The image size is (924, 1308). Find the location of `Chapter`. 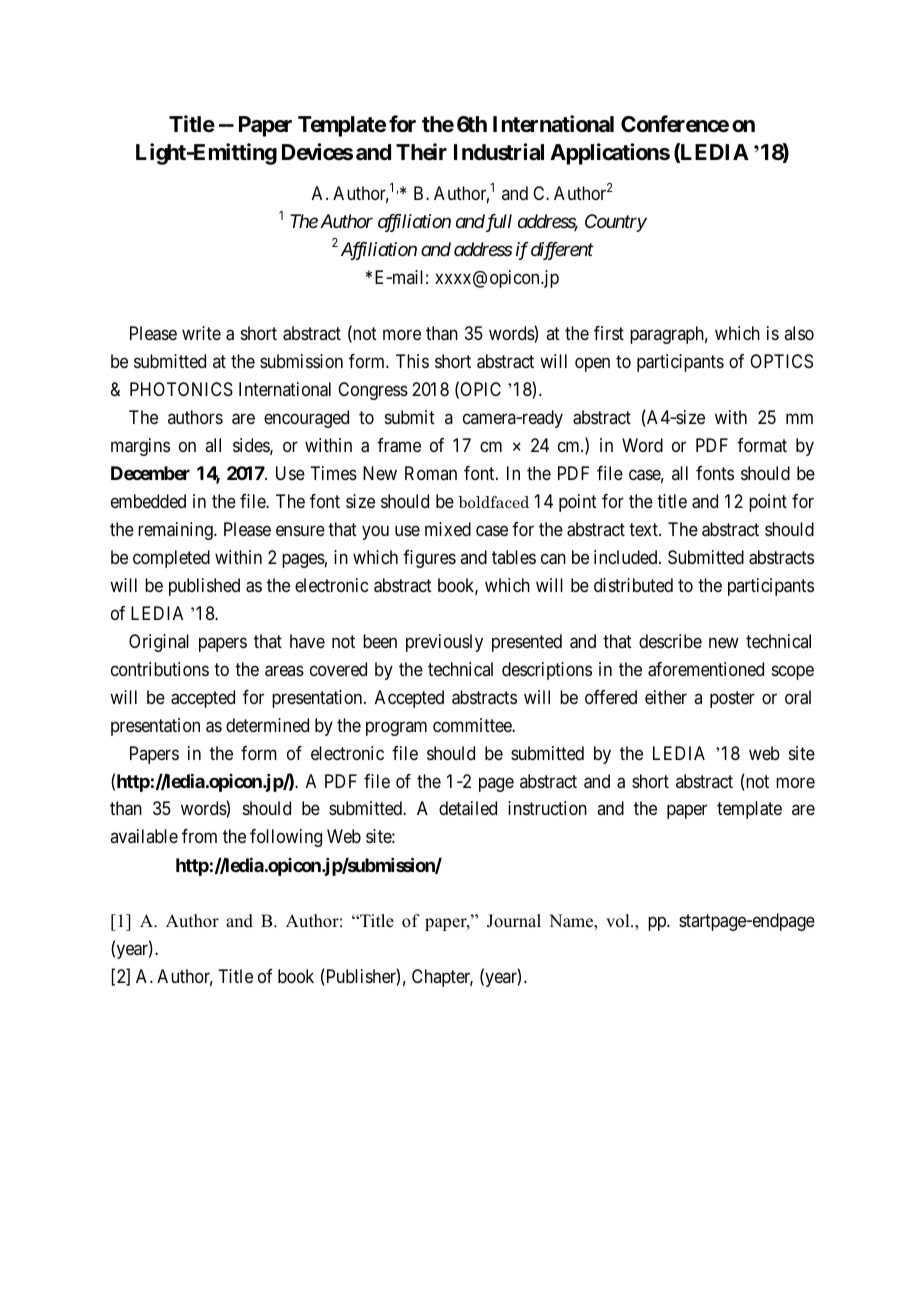

Chapter is located at coordinates (442, 978).
